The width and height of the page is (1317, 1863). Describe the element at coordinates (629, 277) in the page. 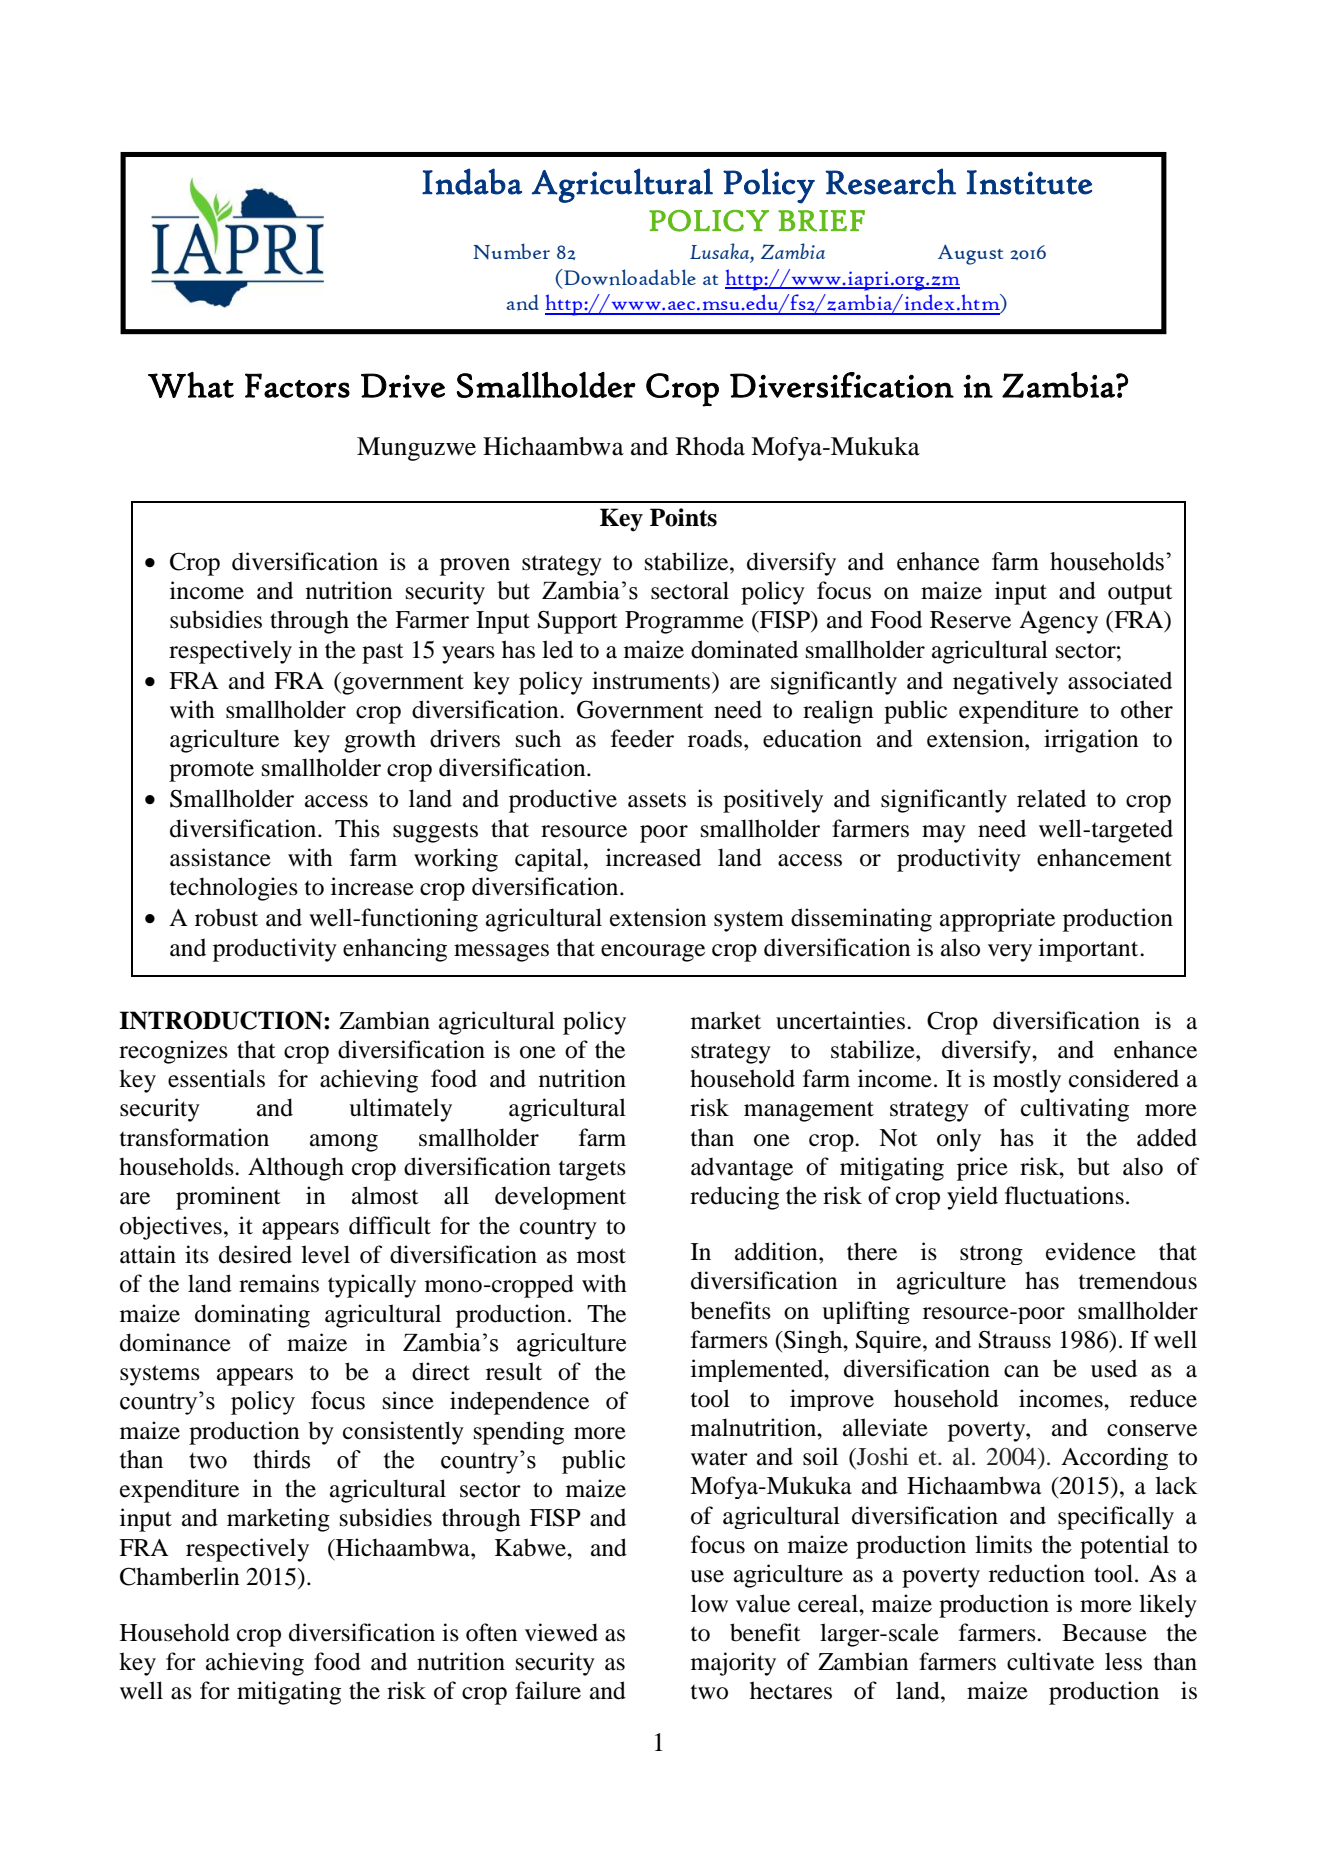

I see `Downloadable` at that location.
